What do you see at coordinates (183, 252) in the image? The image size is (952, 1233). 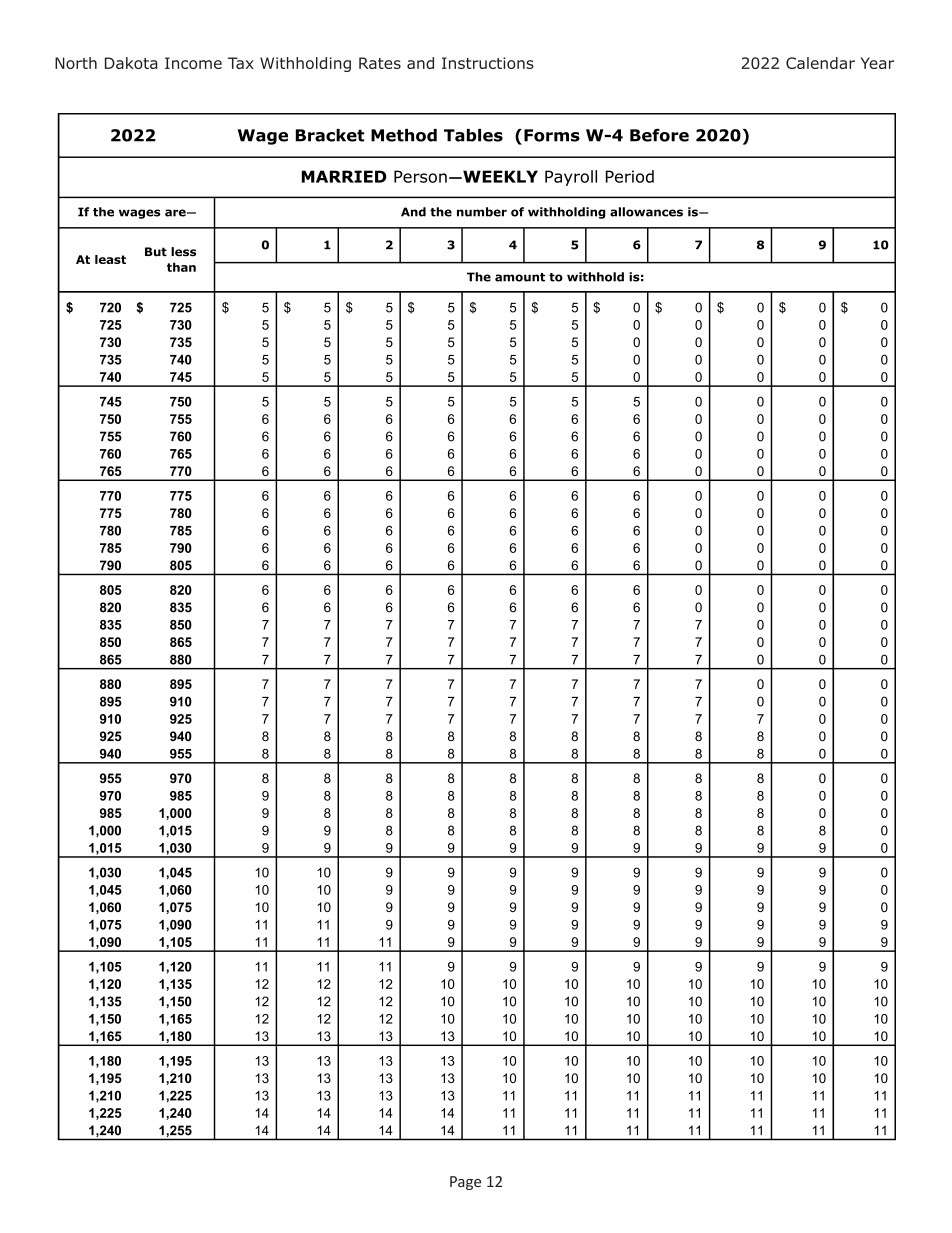 I see `less` at bounding box center [183, 252].
